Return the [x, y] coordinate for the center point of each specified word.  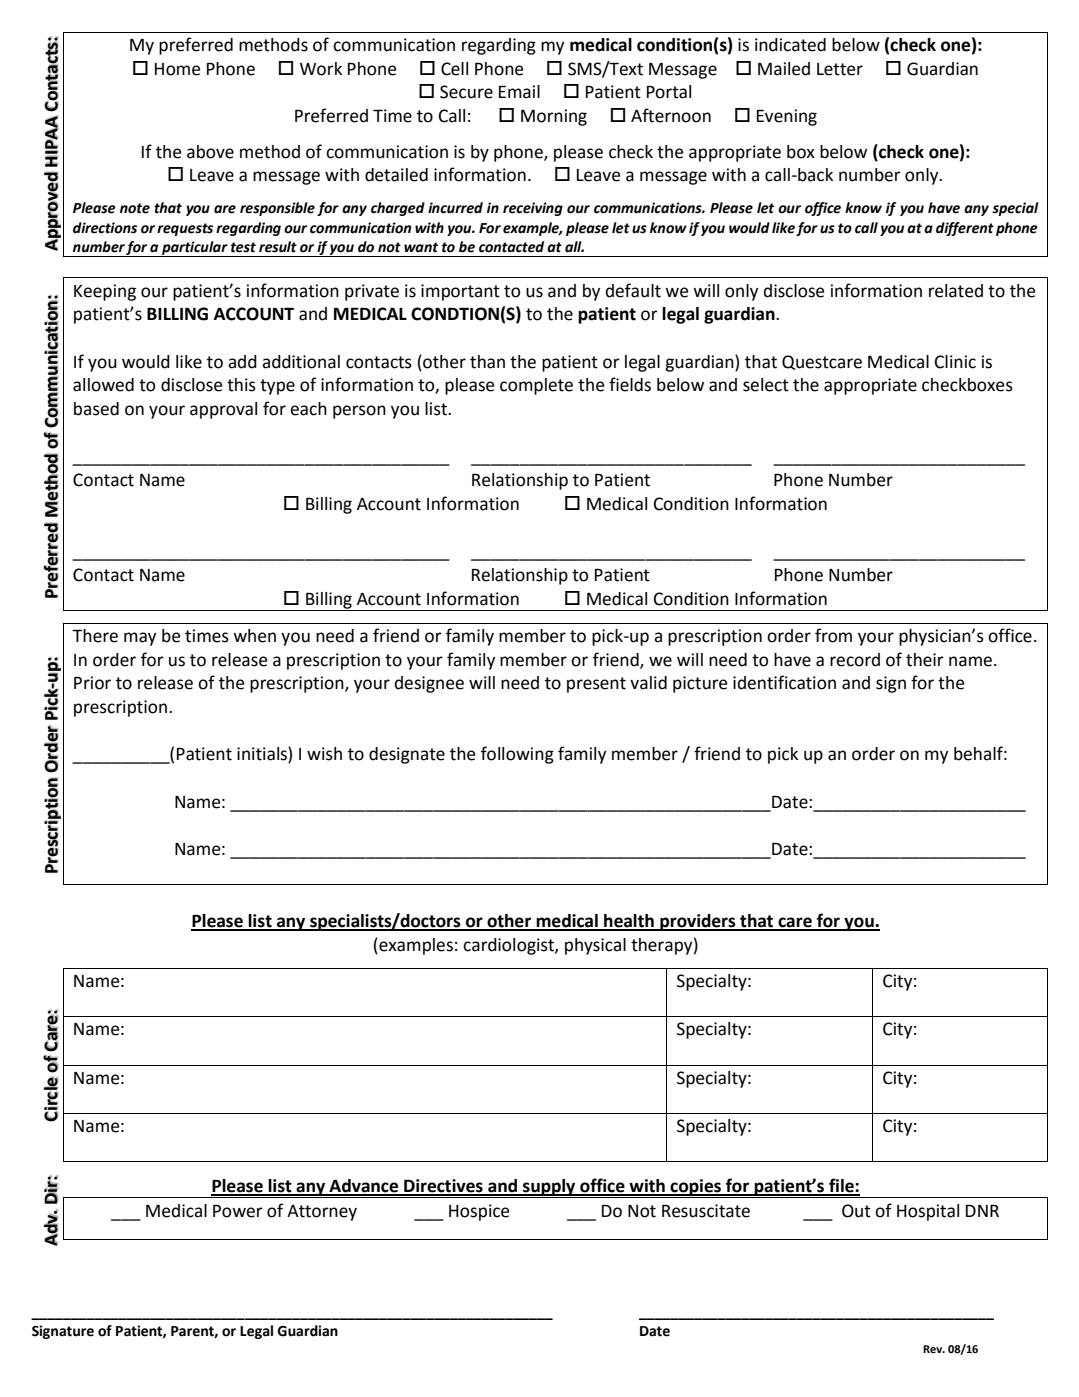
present [596, 685]
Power [238, 1211]
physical [595, 946]
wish [324, 754]
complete [536, 386]
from [833, 635]
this [241, 385]
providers [698, 922]
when [254, 636]
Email [519, 92]
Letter [840, 69]
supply [549, 1188]
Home [177, 69]
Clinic [955, 362]
